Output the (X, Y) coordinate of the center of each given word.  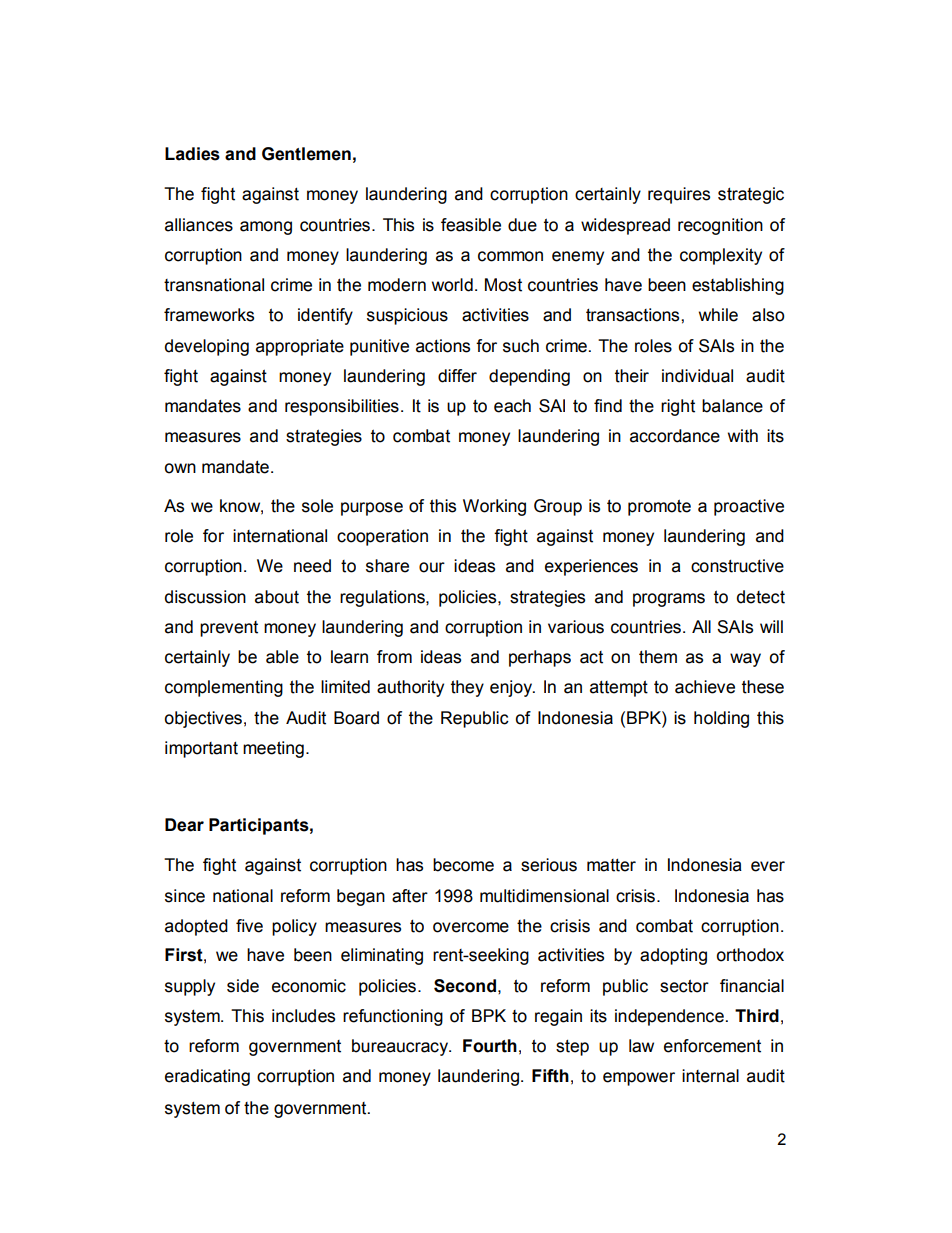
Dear (184, 825)
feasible (471, 225)
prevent (229, 629)
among (266, 228)
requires (679, 195)
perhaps (540, 658)
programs (669, 600)
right (678, 407)
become (463, 865)
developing (207, 347)
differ (457, 376)
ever (768, 866)
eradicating (207, 1077)
